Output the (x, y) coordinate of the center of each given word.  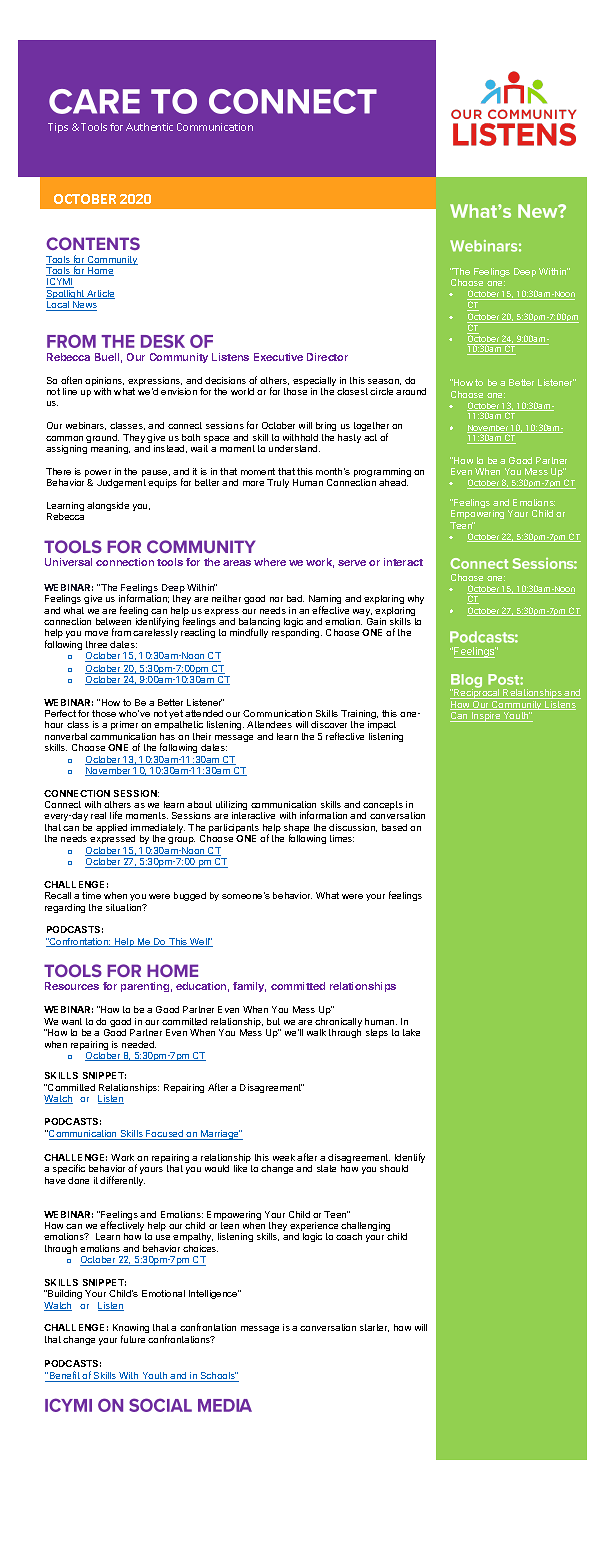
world (242, 391)
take (411, 1032)
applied (111, 828)
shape (296, 830)
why (416, 599)
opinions (104, 383)
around (411, 391)
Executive (278, 357)
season (384, 382)
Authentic (149, 127)
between (113, 621)
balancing (259, 624)
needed (139, 1044)
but (273, 1021)
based (394, 827)
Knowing (131, 1330)
